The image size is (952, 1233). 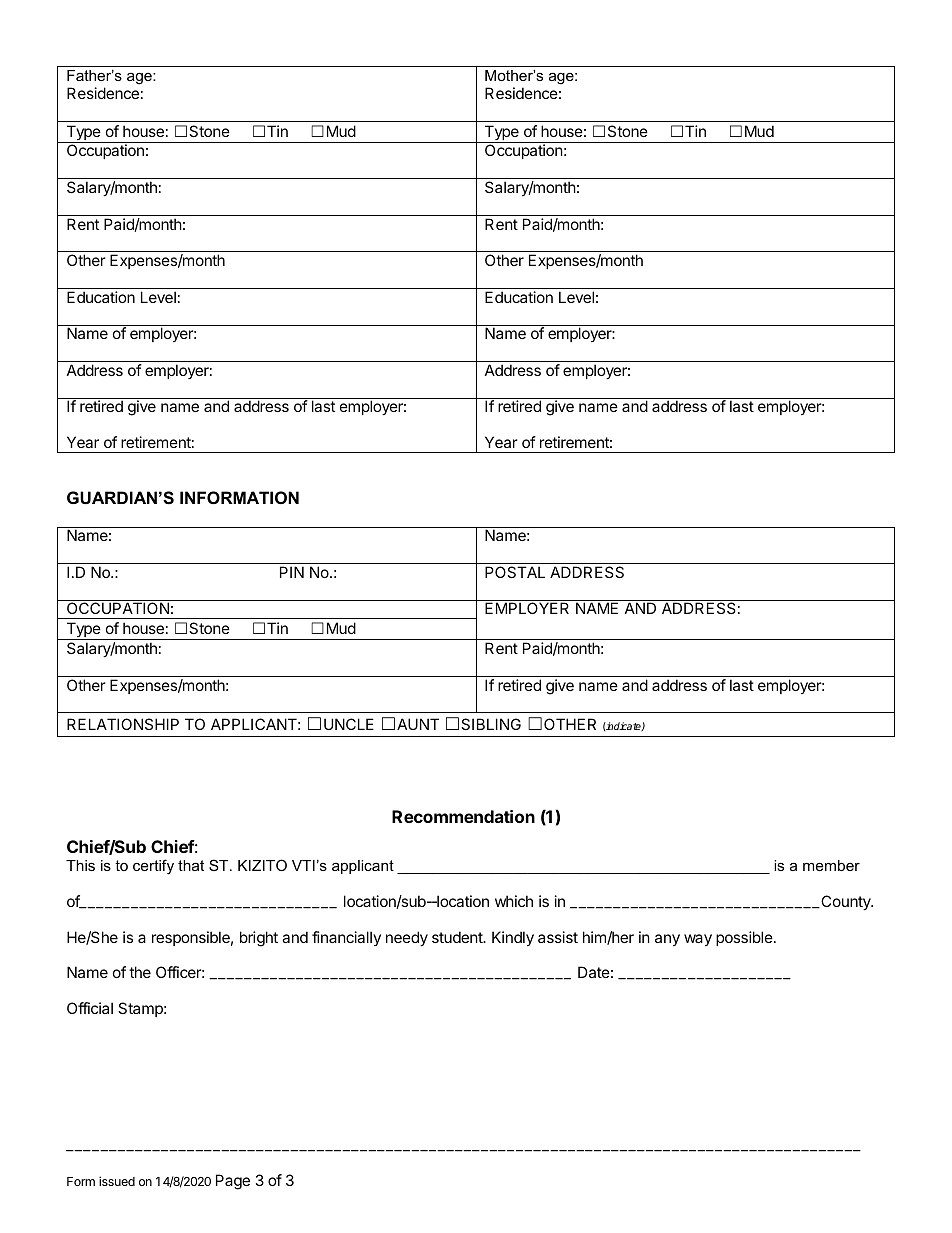 I want to click on Page, so click(x=233, y=1182).
